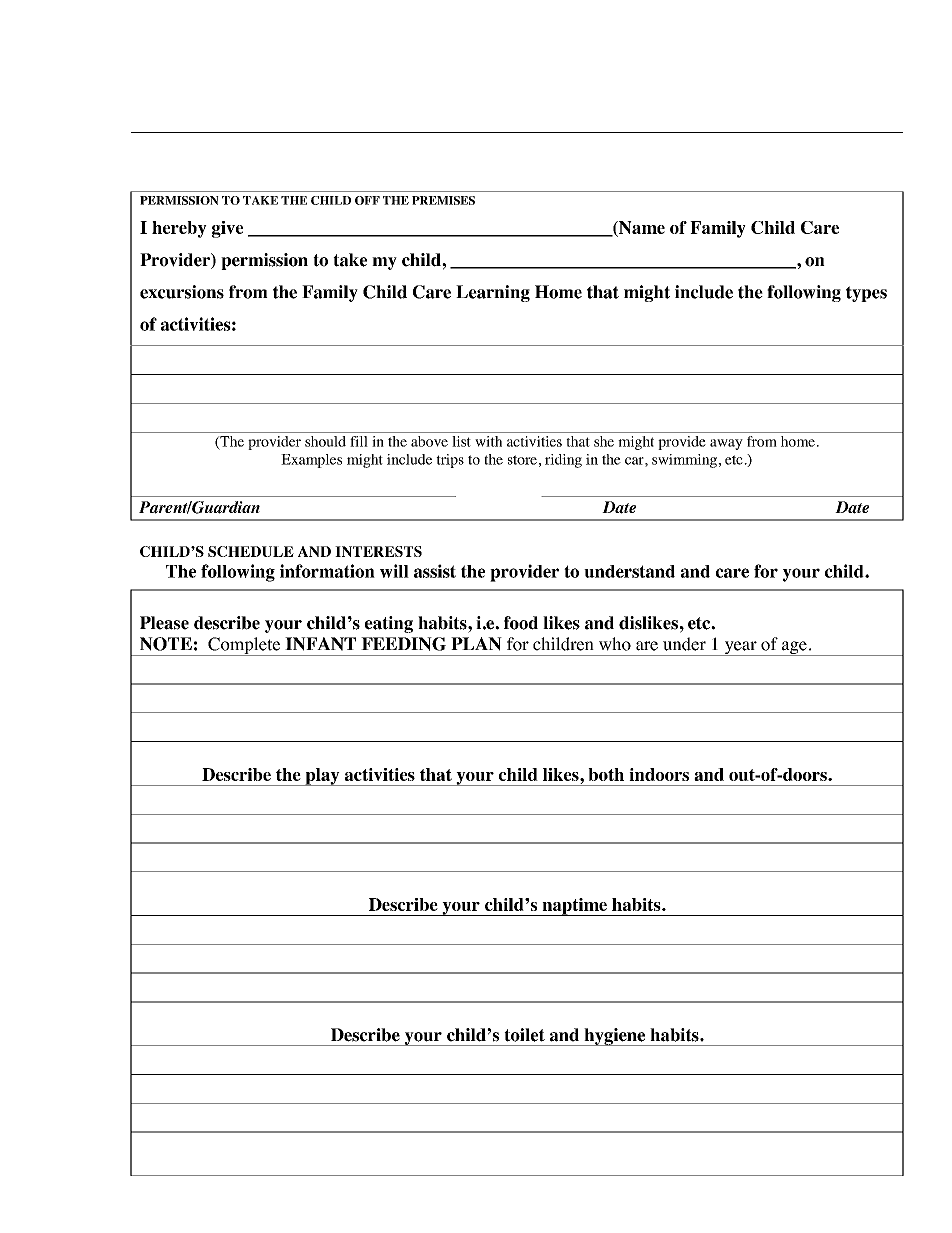  I want to click on age, so click(794, 648).
